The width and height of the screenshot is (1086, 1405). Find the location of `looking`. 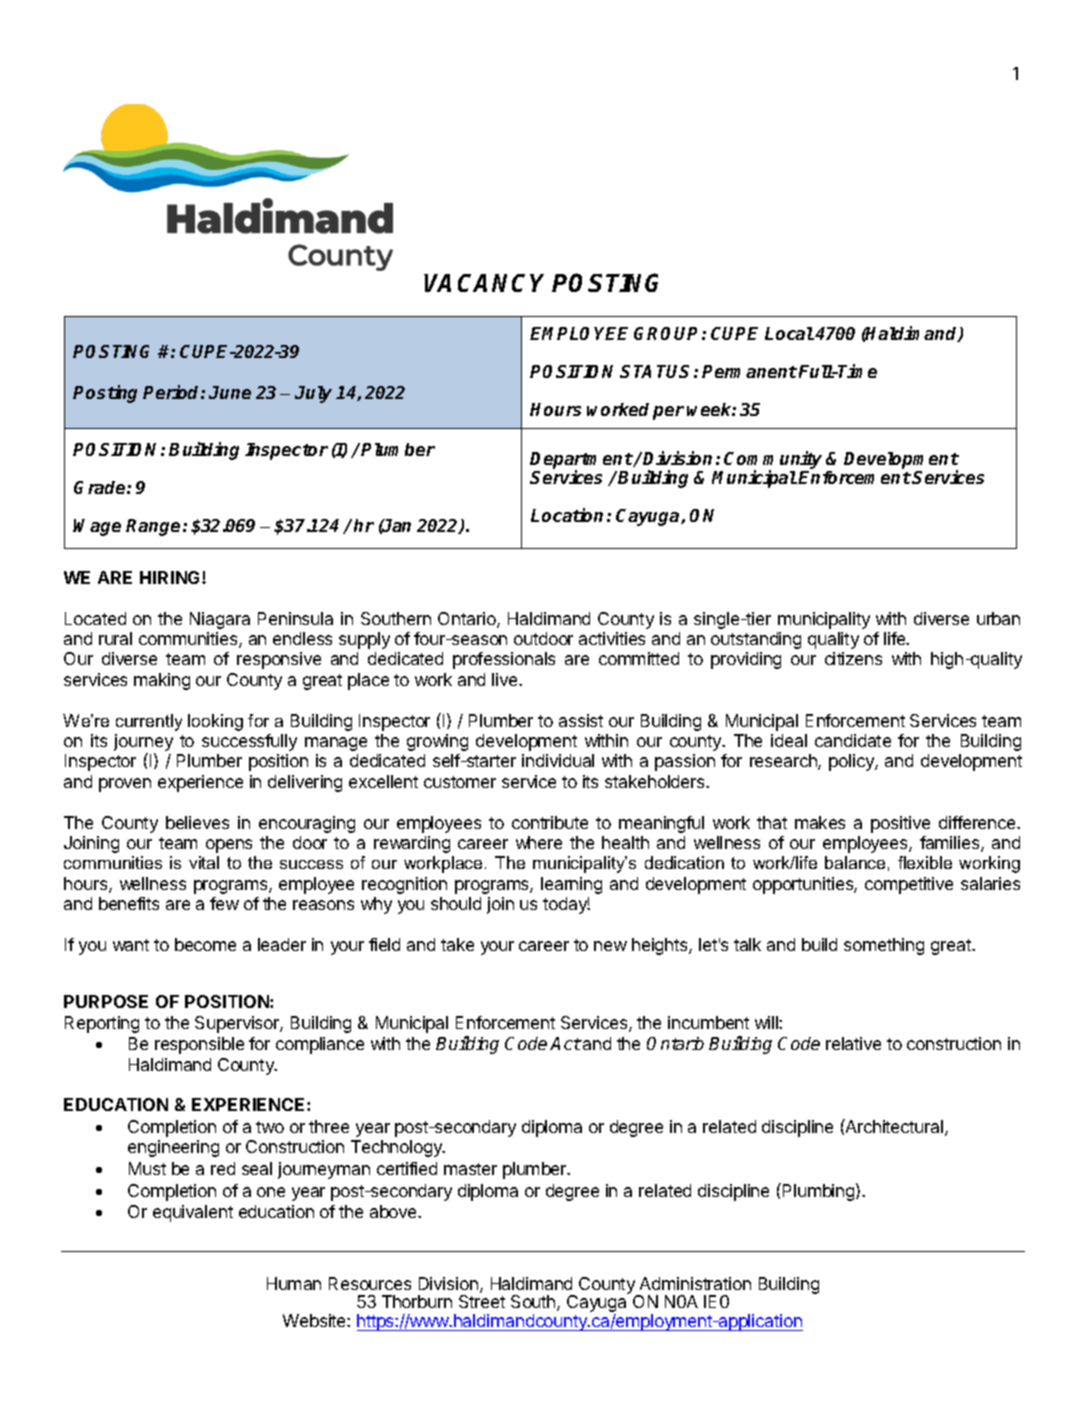

looking is located at coordinates (215, 722).
